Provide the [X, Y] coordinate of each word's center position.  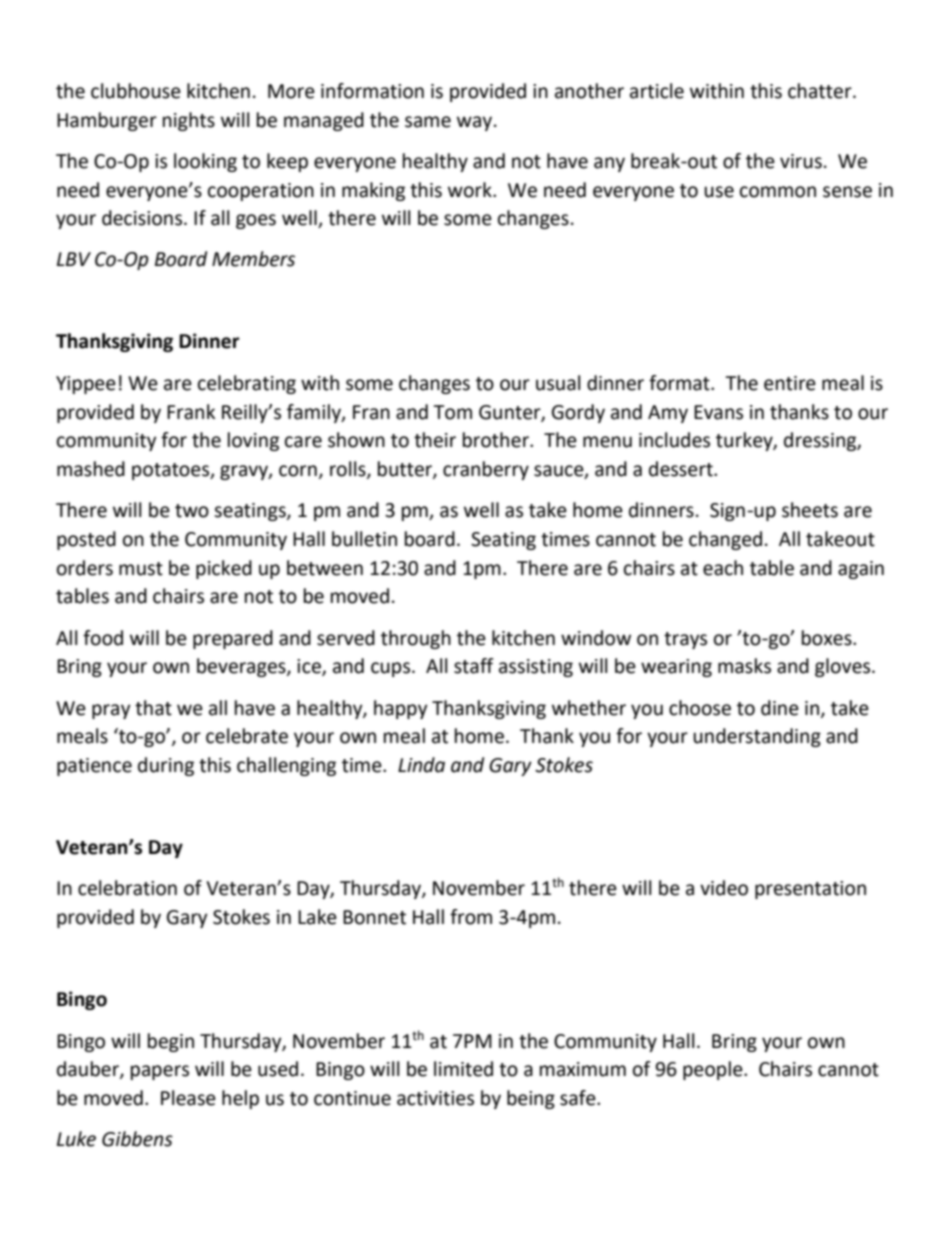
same [428, 122]
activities [435, 1098]
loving [253, 441]
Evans [718, 412]
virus [801, 161]
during [166, 766]
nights [189, 121]
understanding [757, 737]
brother [497, 440]
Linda [421, 765]
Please [188, 1098]
